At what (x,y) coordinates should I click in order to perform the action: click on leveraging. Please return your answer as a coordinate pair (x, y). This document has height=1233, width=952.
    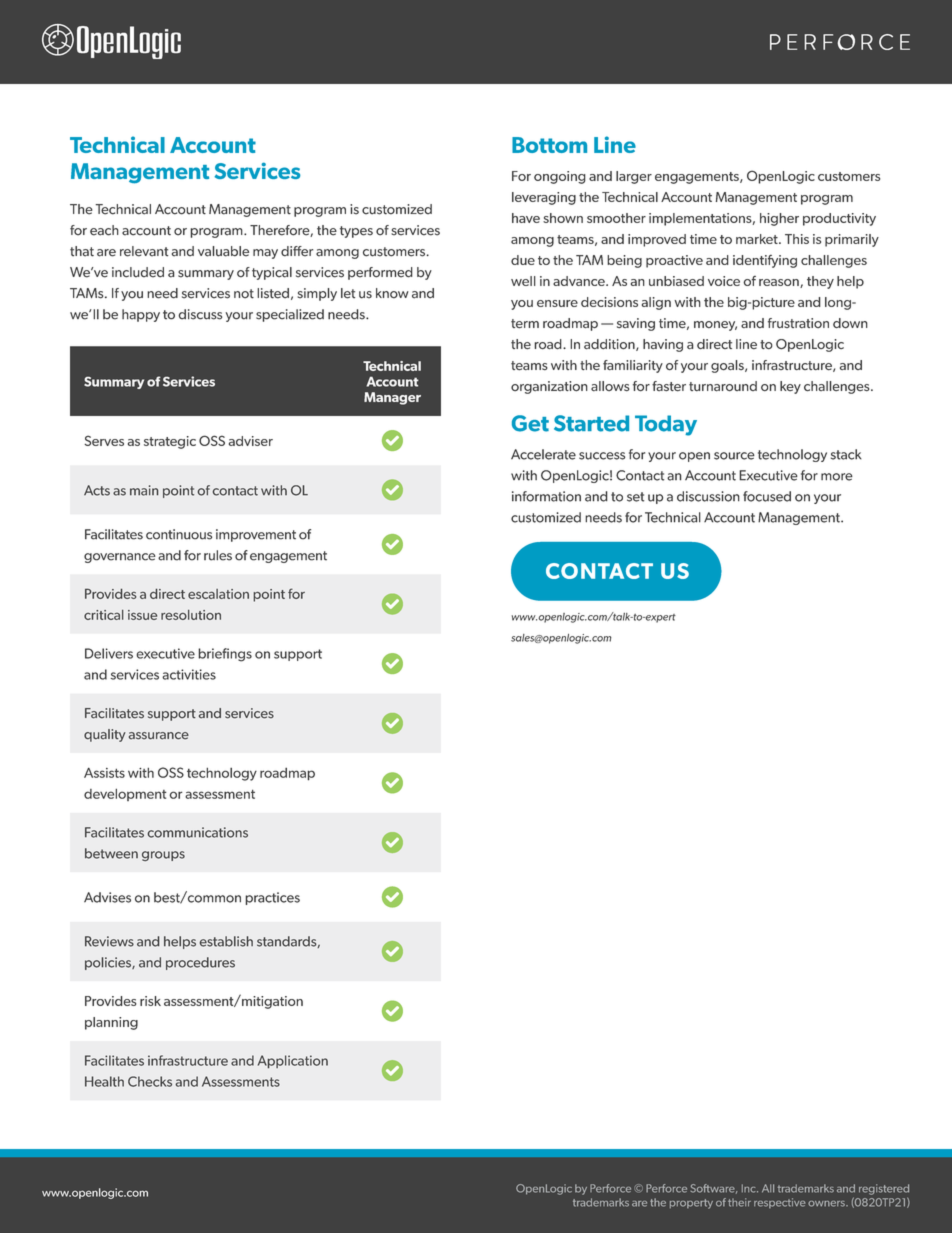
    Looking at the image, I should click on (544, 198).
